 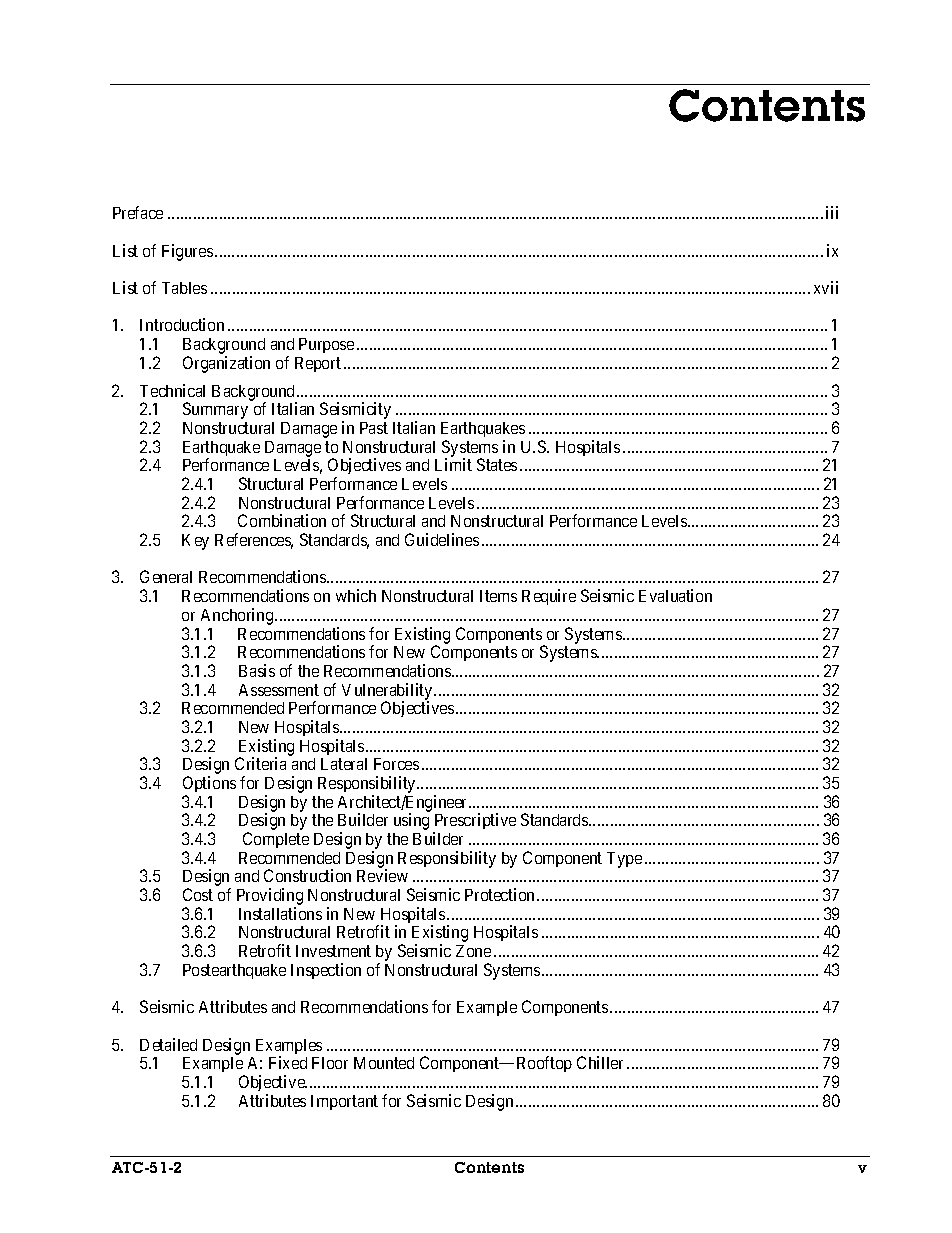 What do you see at coordinates (215, 410) in the screenshot?
I see `Summary` at bounding box center [215, 410].
